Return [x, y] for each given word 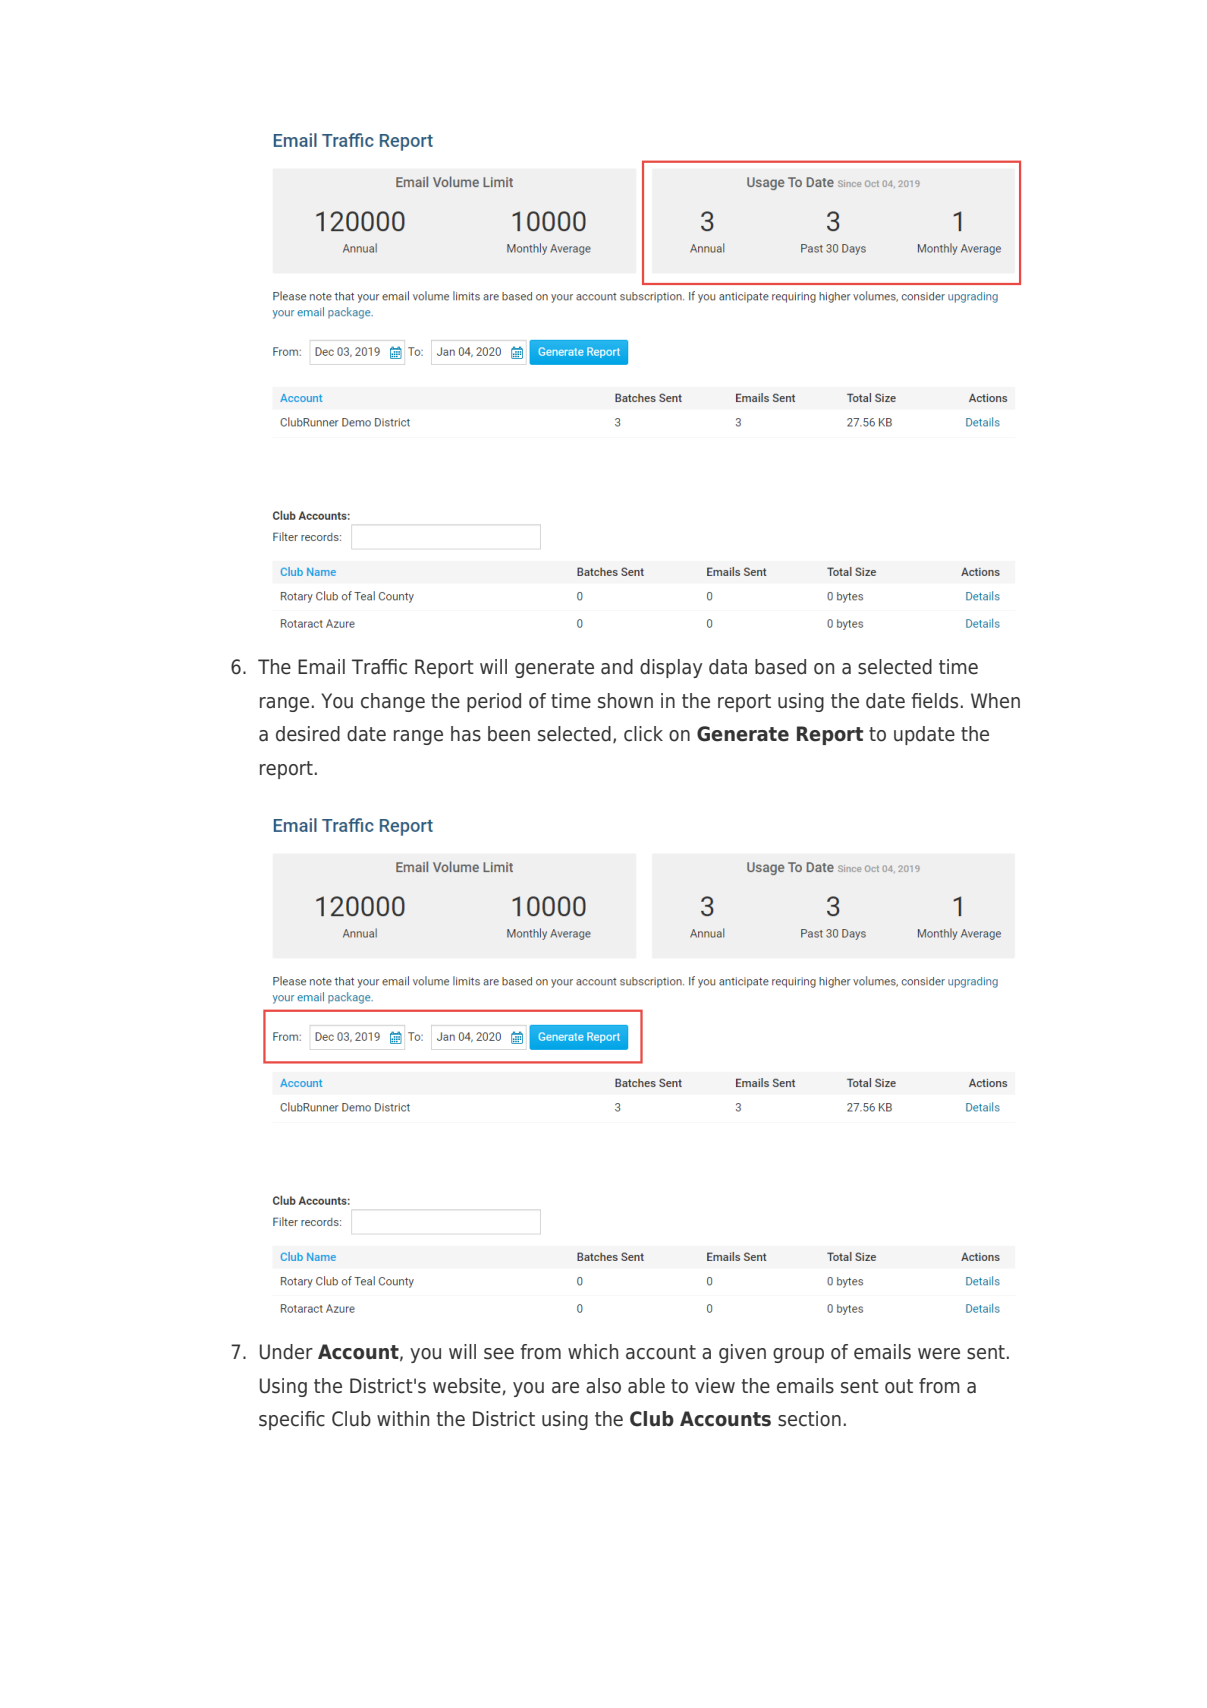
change [393, 702]
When [995, 701]
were [939, 1354]
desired [308, 734]
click [643, 734]
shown [625, 701]
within [403, 1418]
